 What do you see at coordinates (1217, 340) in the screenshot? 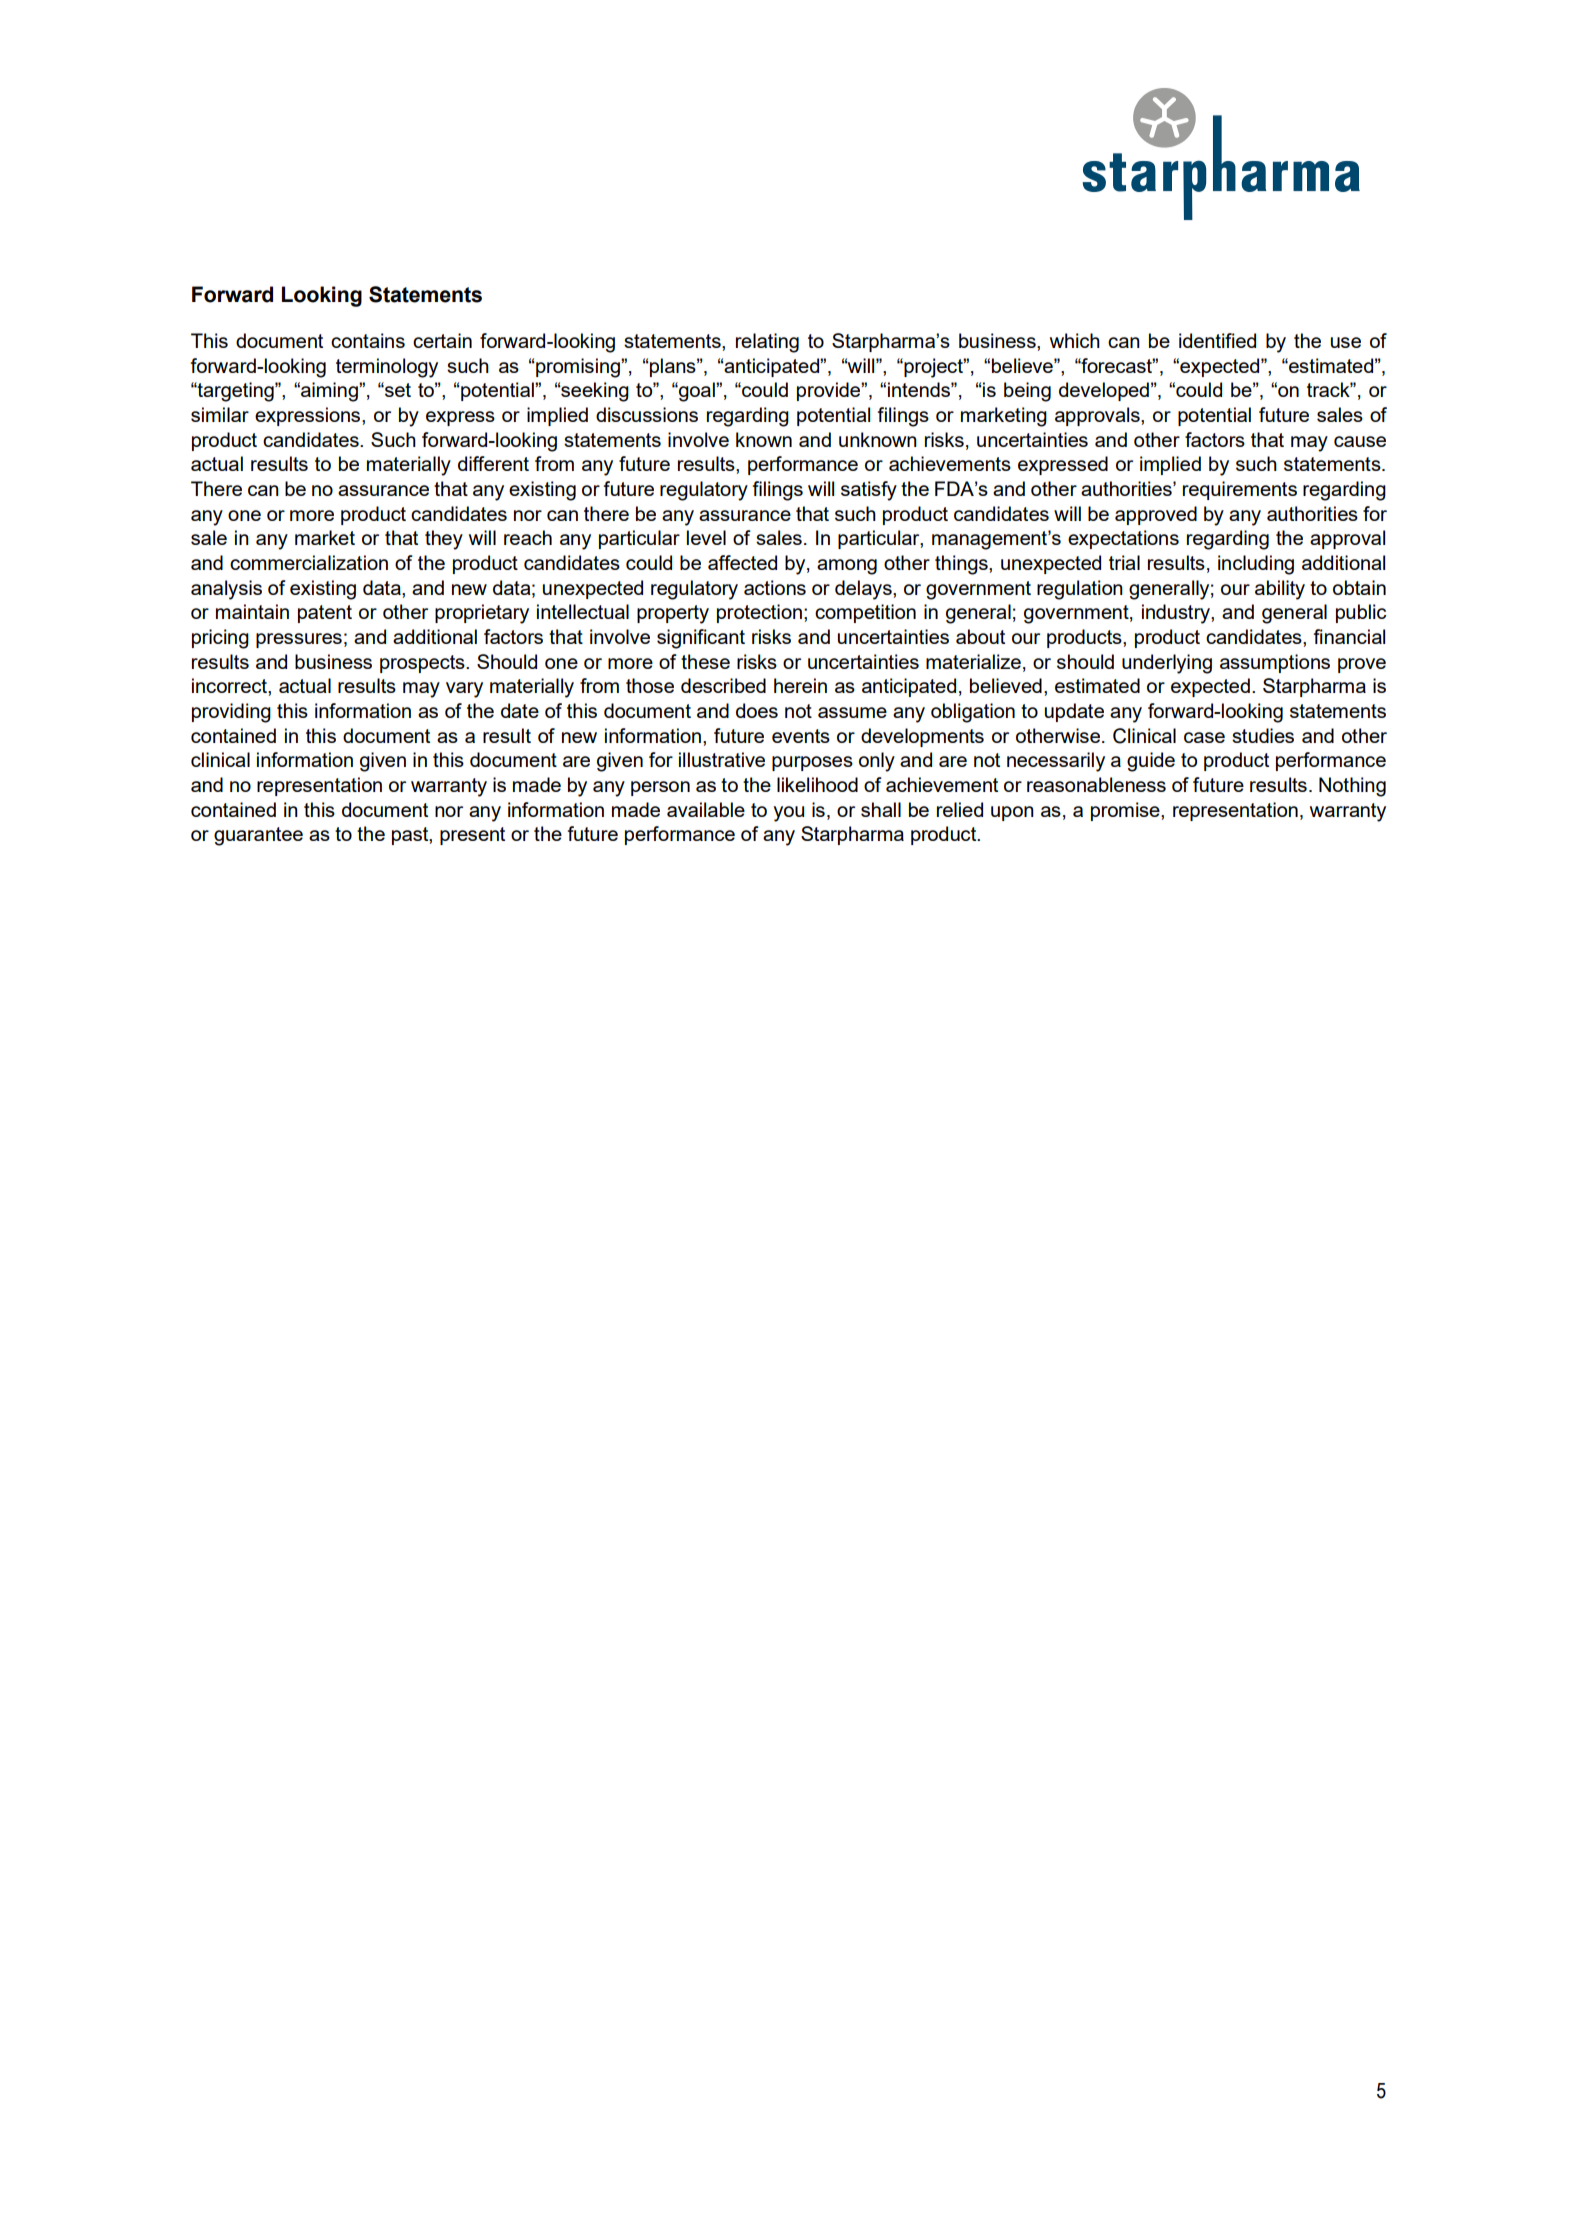
I see `identified` at bounding box center [1217, 340].
